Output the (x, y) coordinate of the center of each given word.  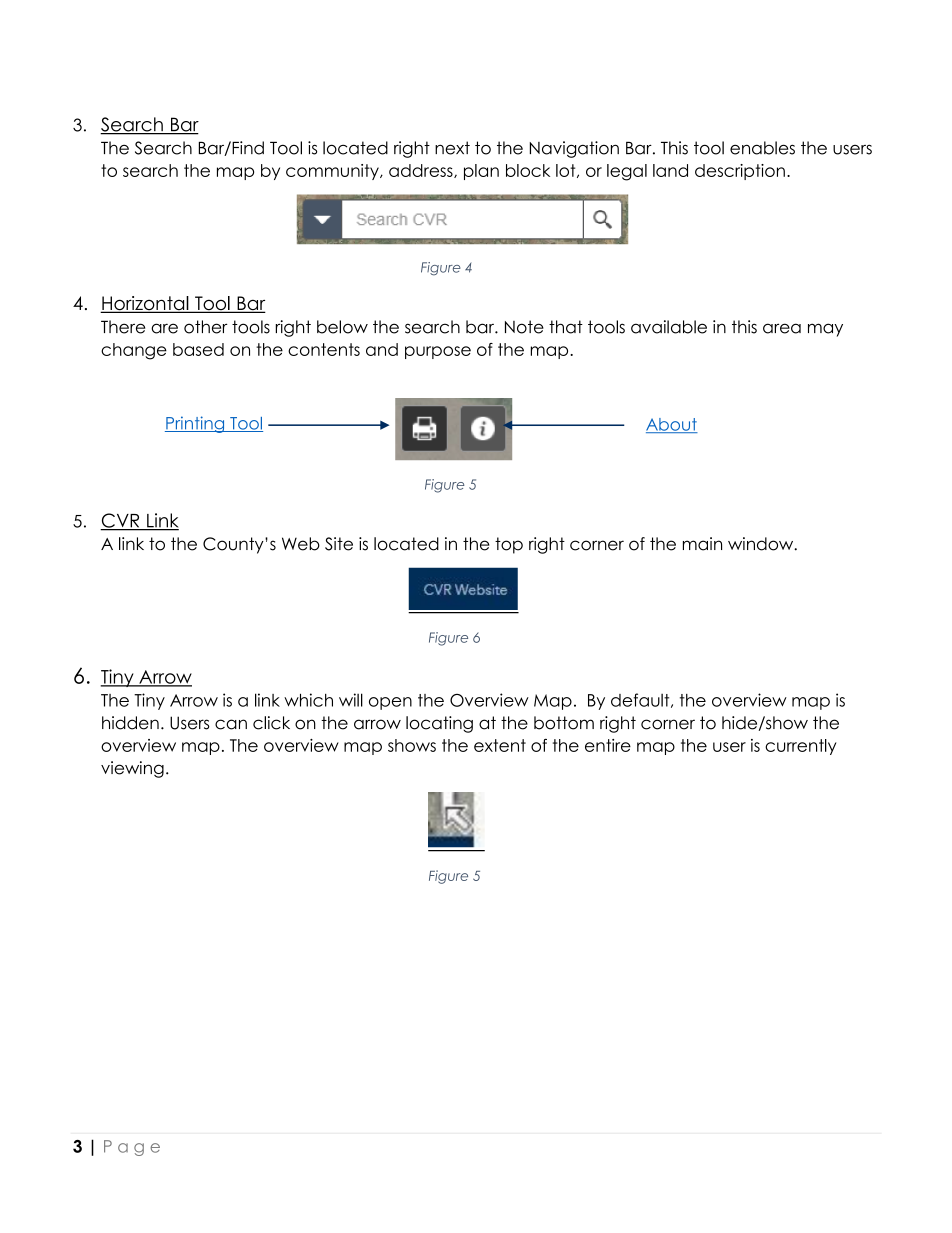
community (333, 172)
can (231, 724)
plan (481, 172)
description (740, 172)
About (672, 425)
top (509, 545)
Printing (196, 424)
